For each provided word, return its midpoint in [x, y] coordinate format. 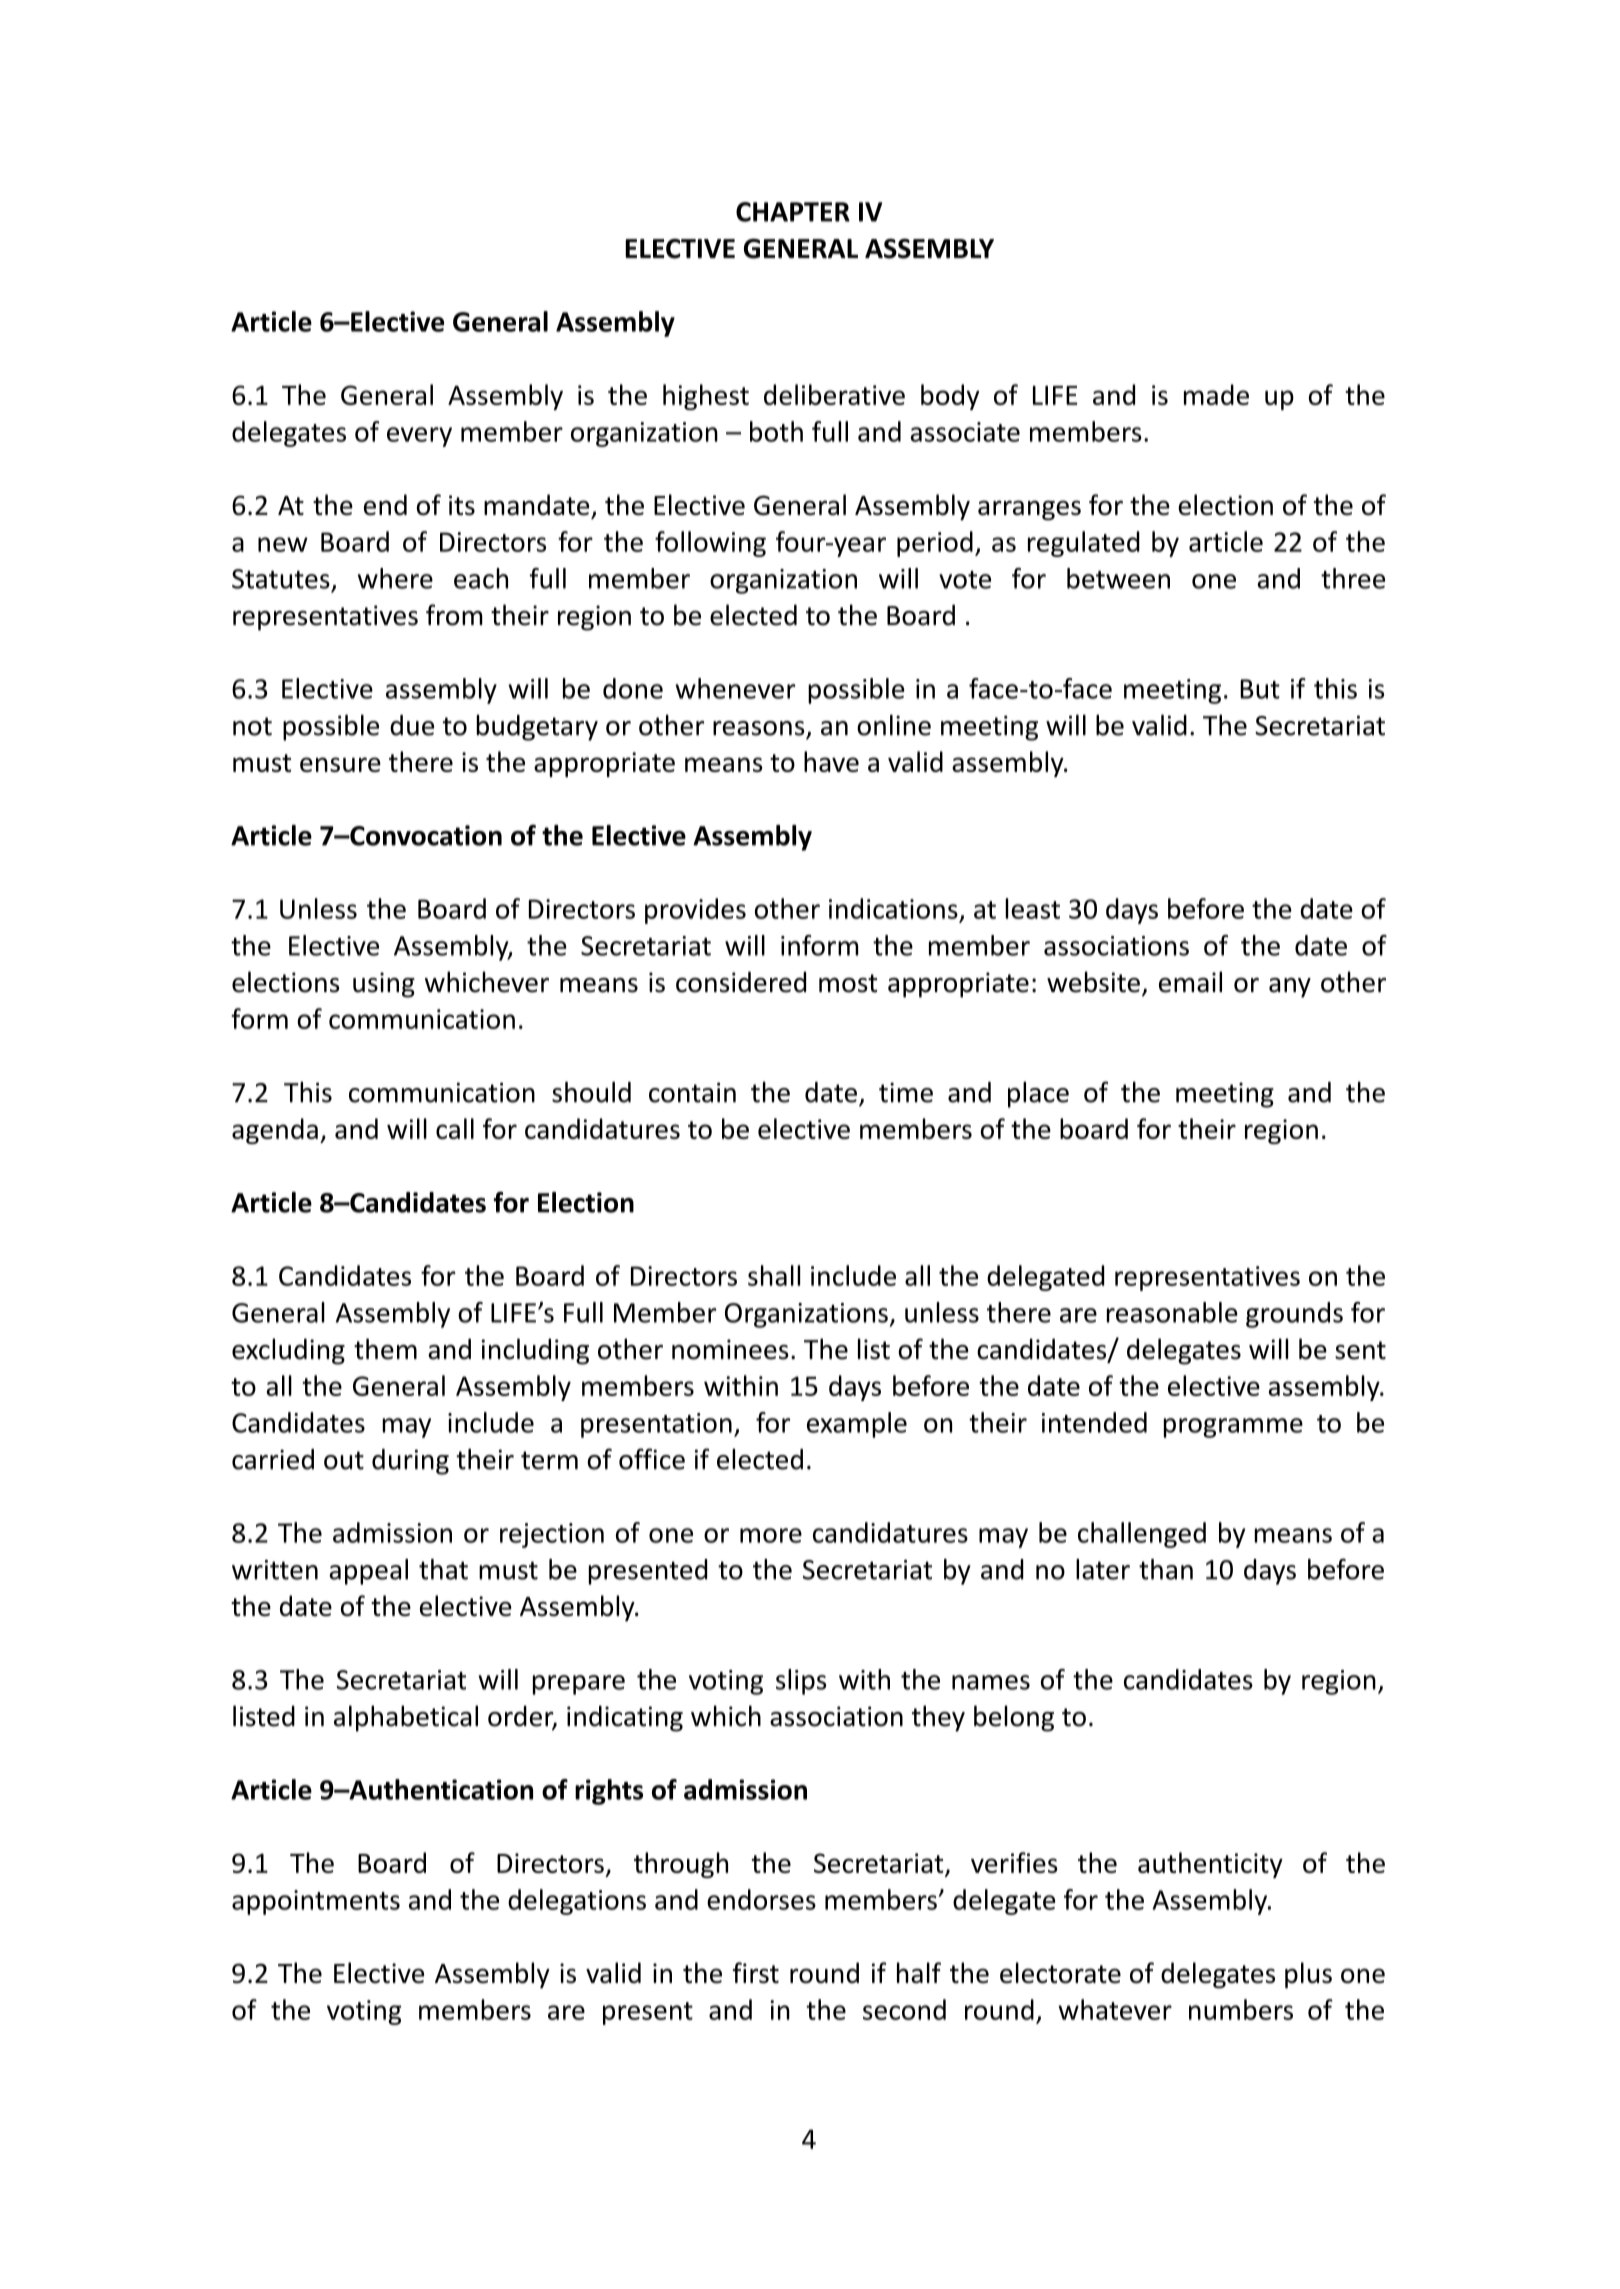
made [1216, 394]
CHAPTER [793, 212]
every [419, 437]
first [756, 1973]
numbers [1241, 2009]
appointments [316, 1902]
